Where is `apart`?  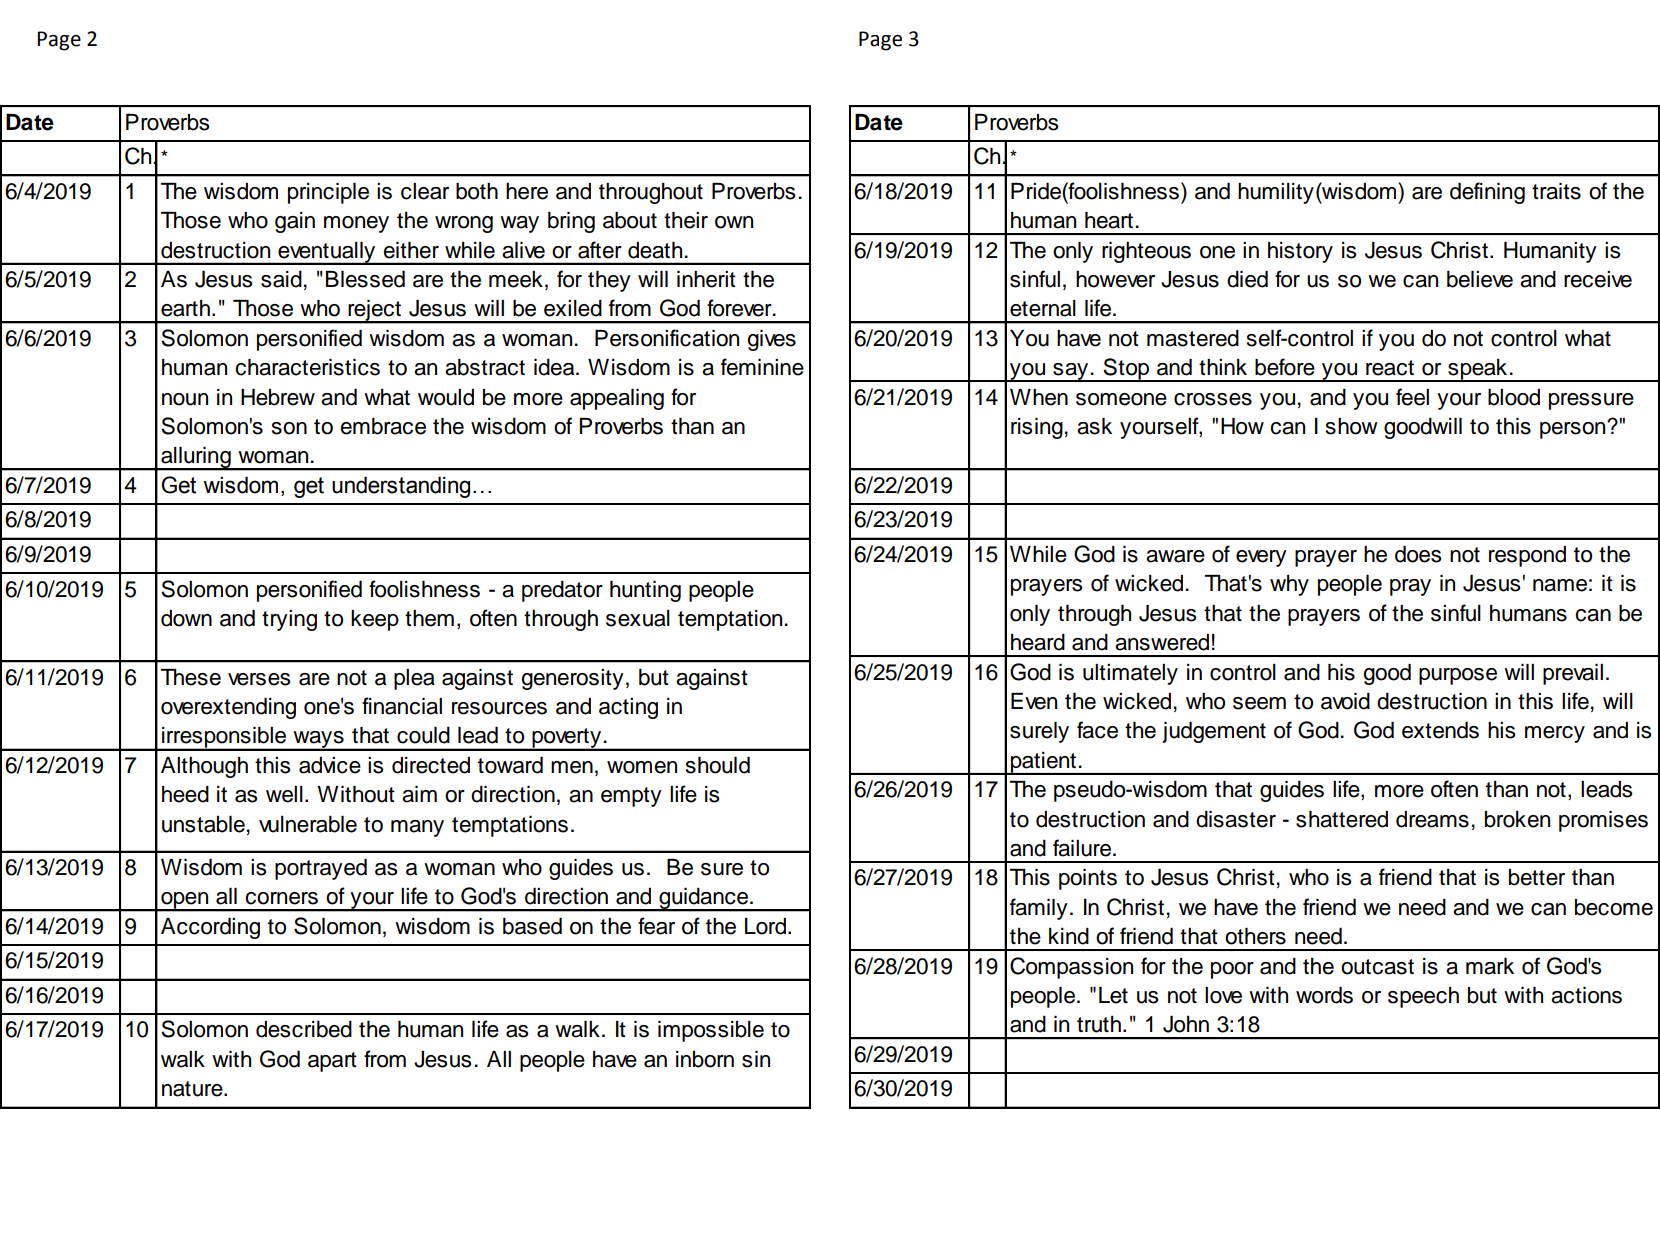 apart is located at coordinates (332, 1062).
